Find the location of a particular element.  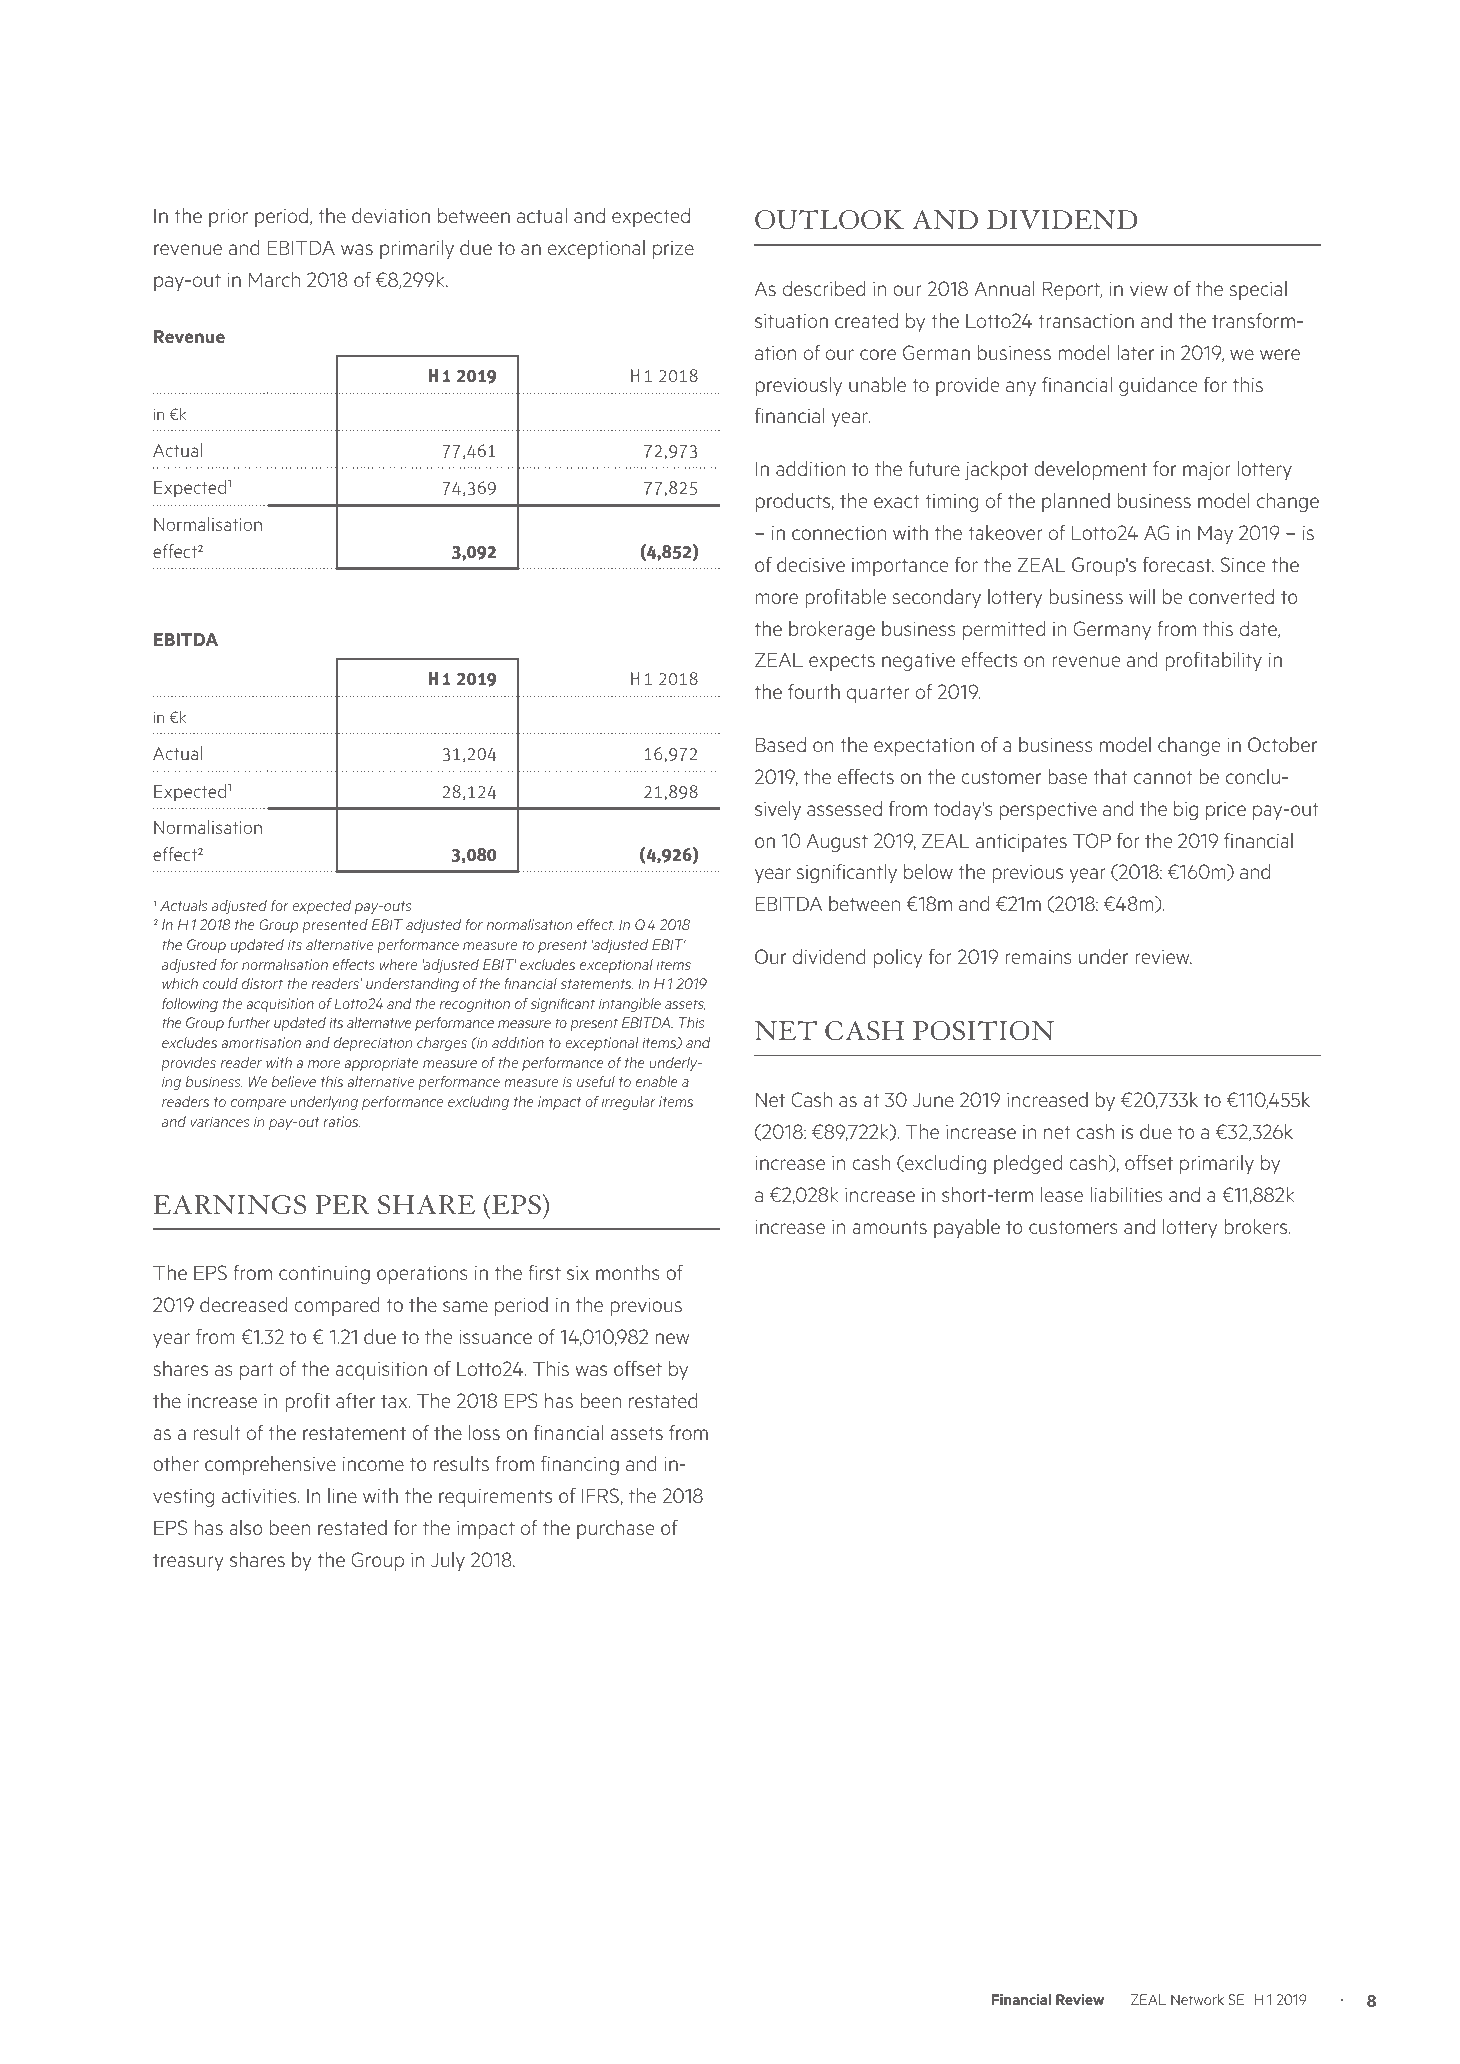

prize is located at coordinates (673, 250).
